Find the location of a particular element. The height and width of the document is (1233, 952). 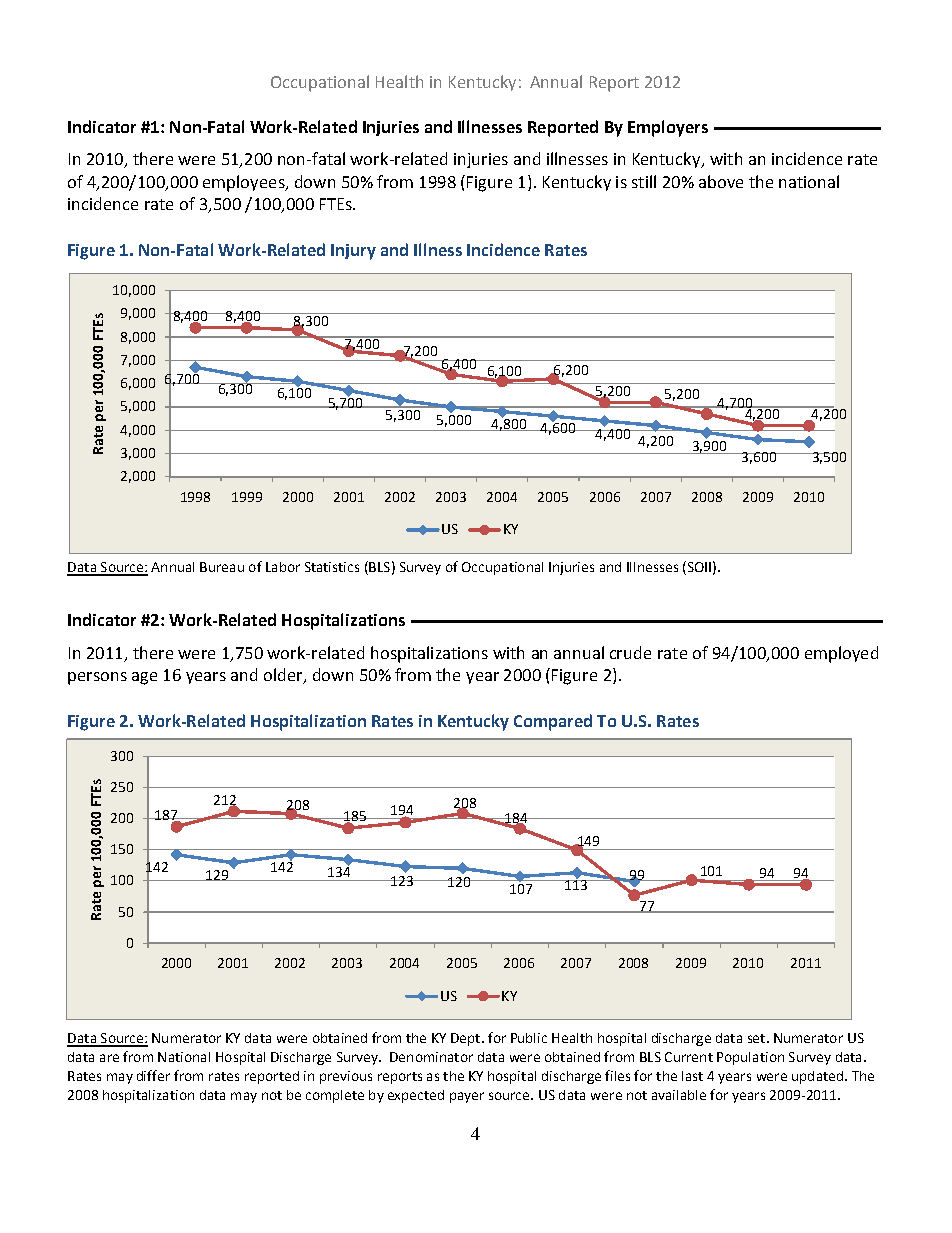

employees is located at coordinates (245, 183).
